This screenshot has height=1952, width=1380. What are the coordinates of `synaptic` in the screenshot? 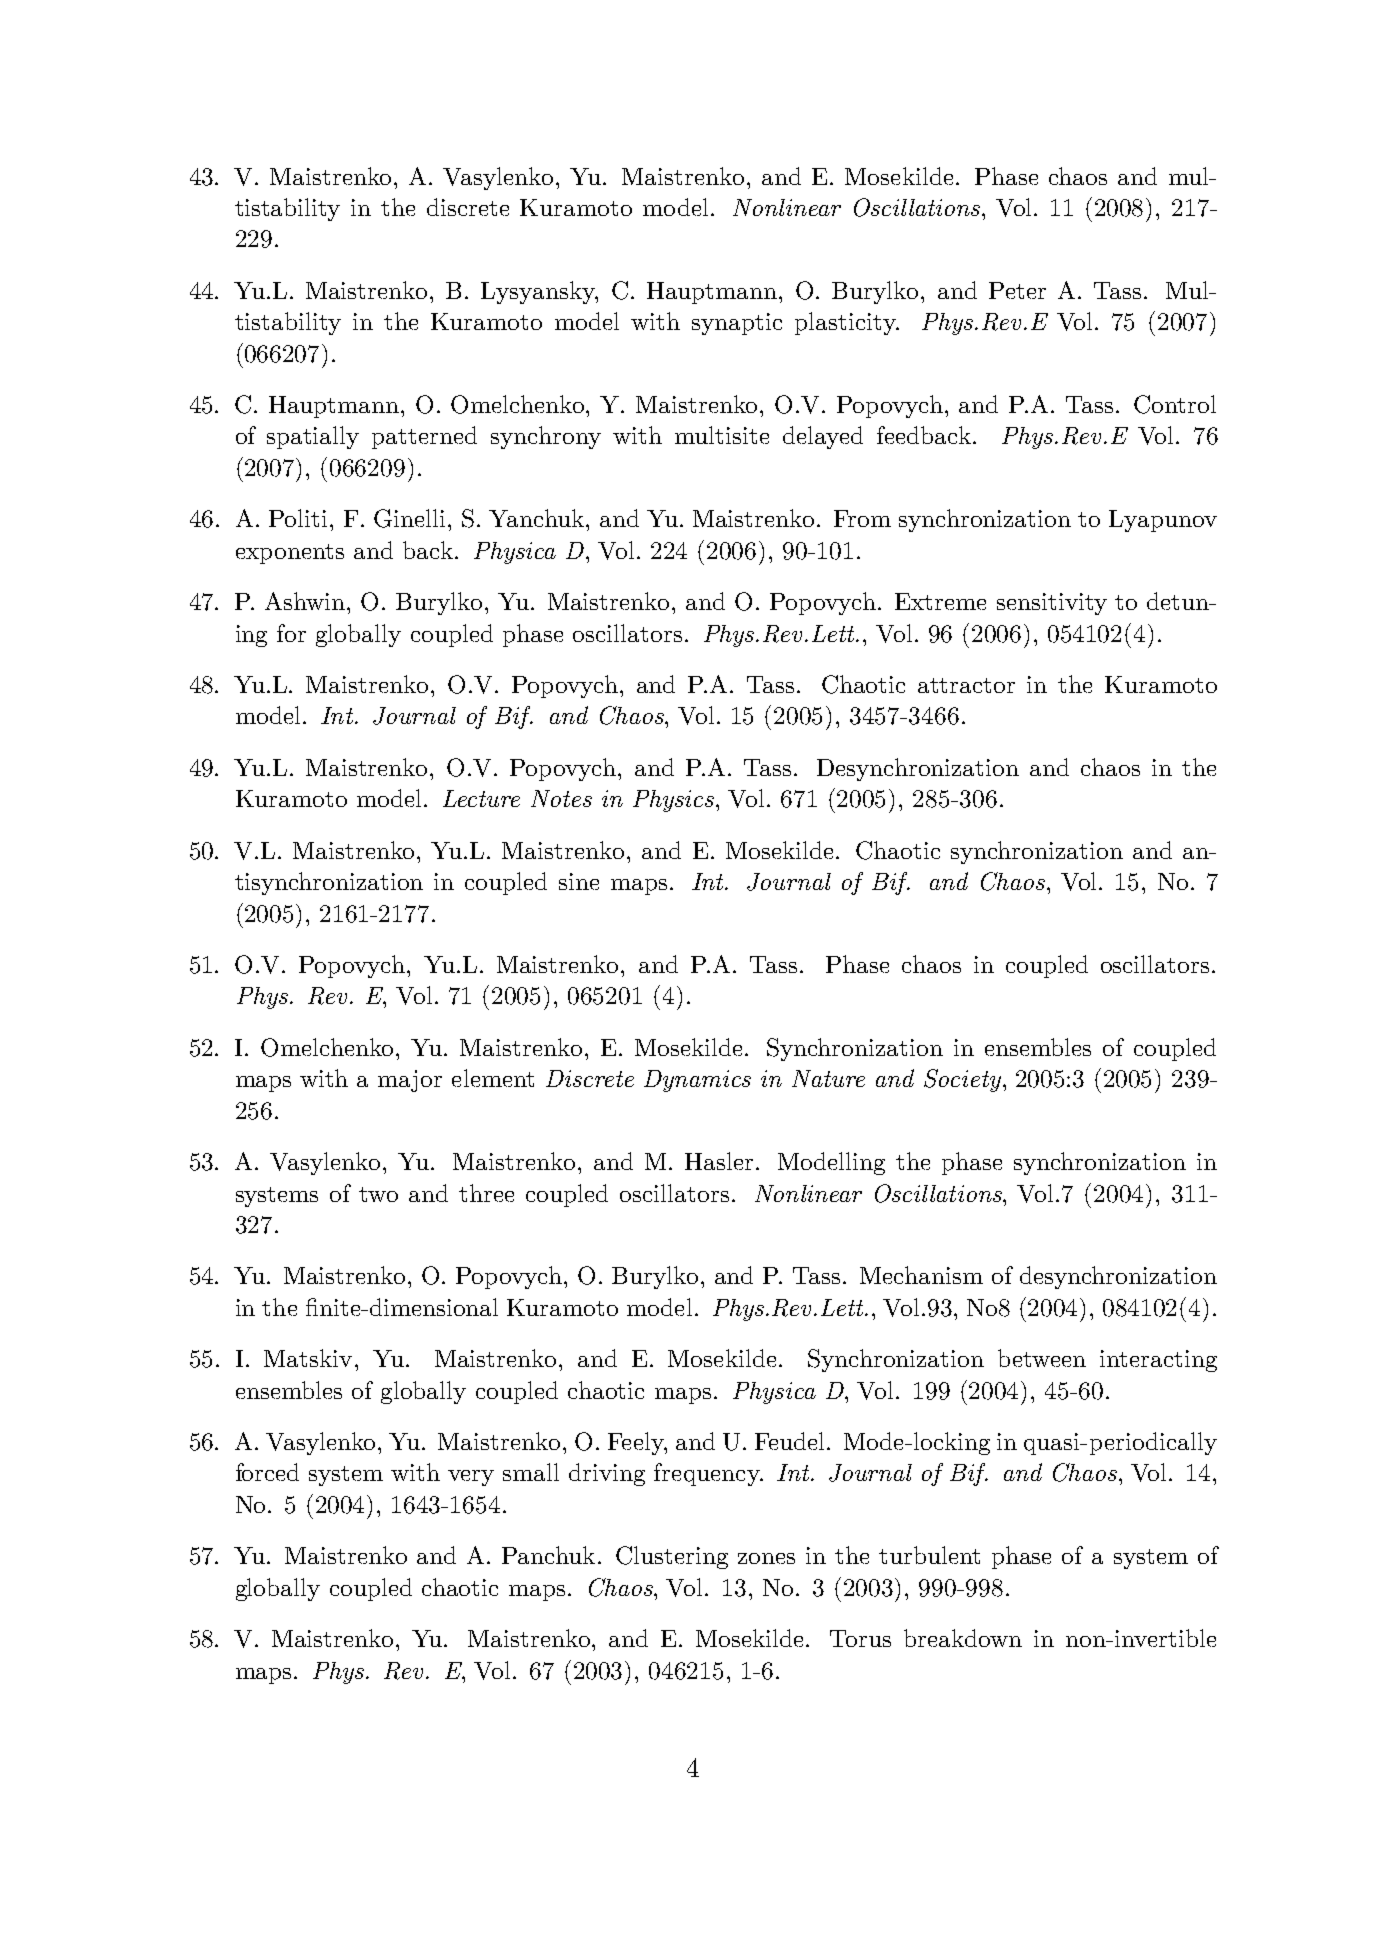 It's located at (737, 324).
